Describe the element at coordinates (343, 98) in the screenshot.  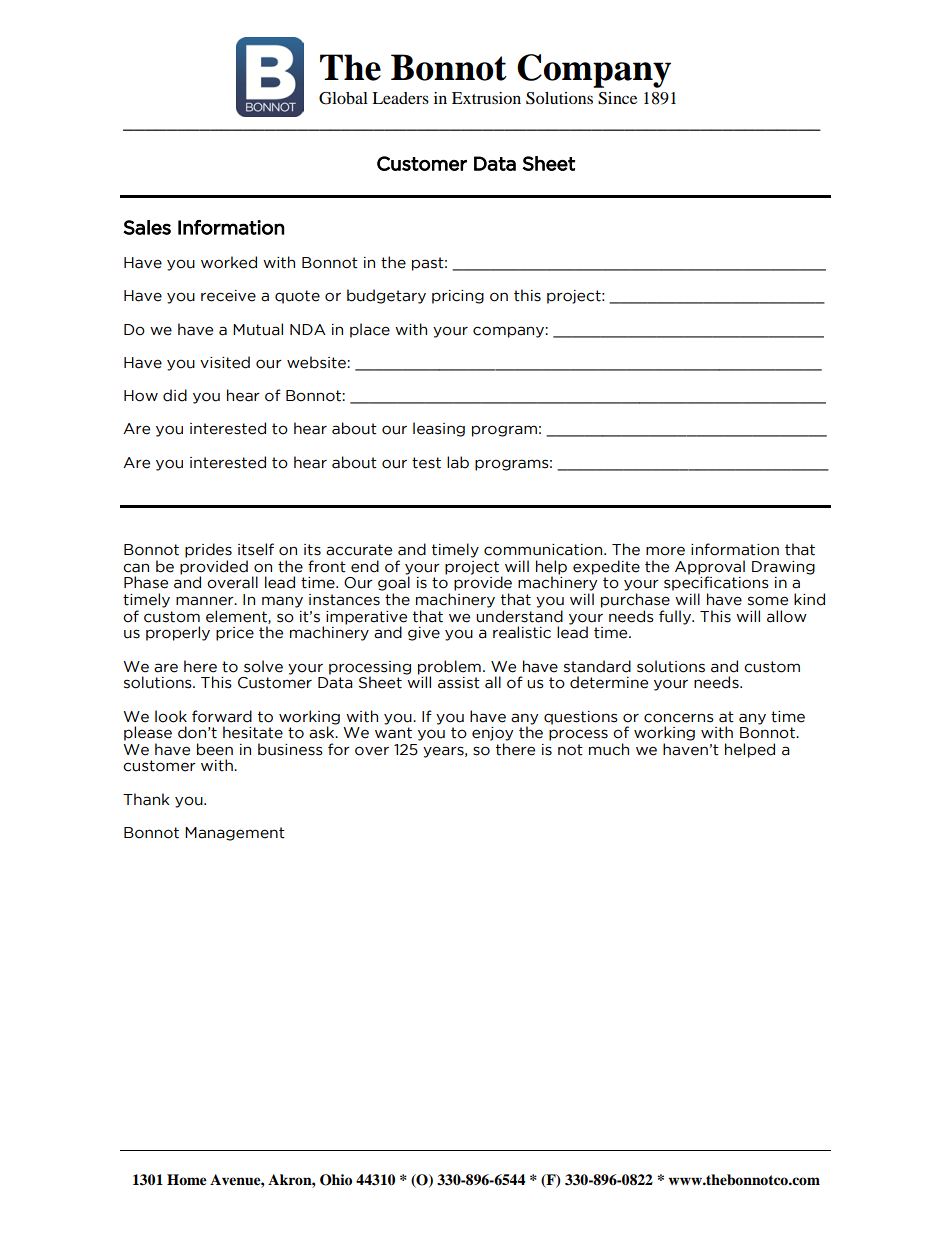
I see `Global` at that location.
